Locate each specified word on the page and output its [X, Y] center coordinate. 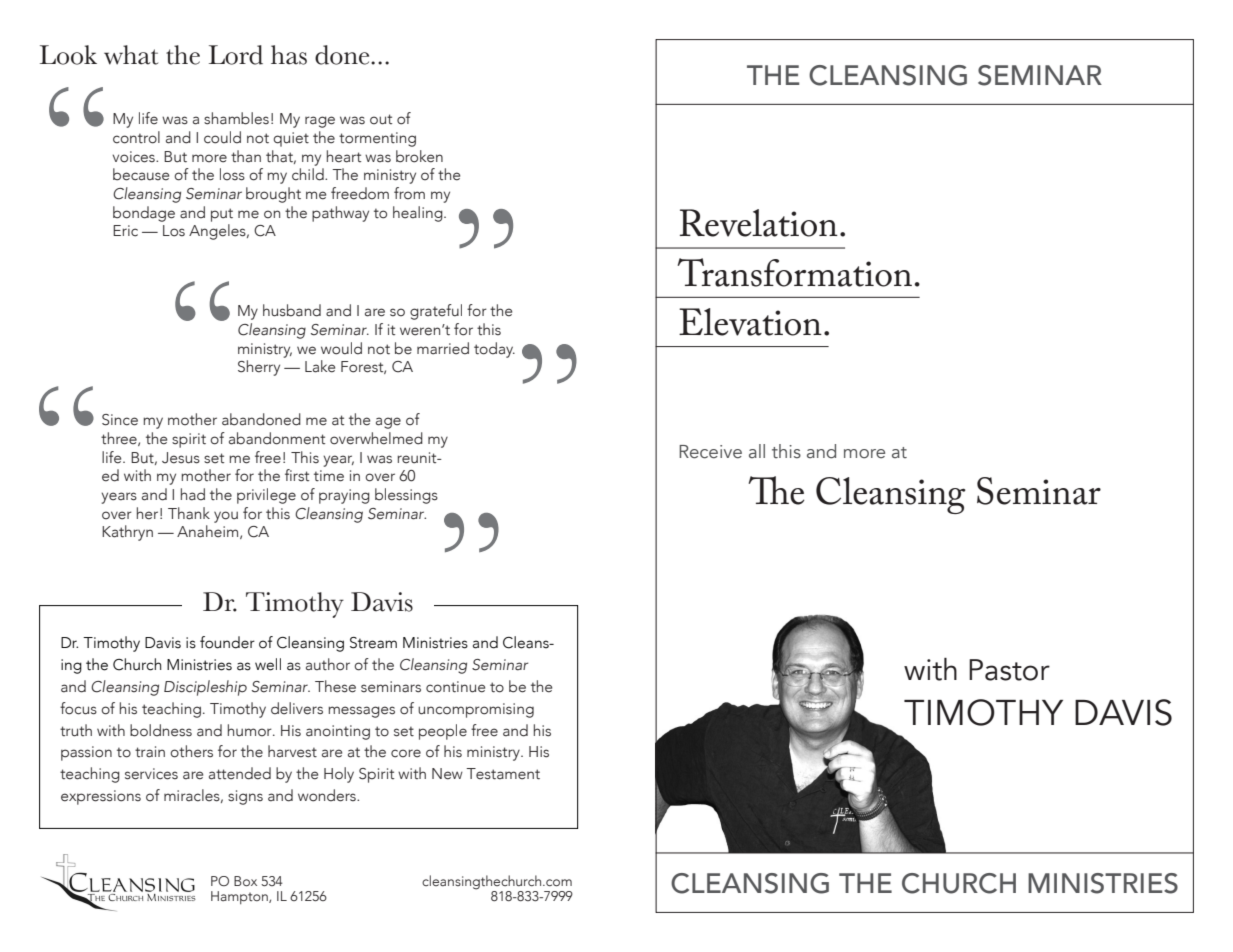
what [131, 55]
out [381, 119]
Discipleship [205, 688]
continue [455, 687]
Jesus [181, 458]
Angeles [218, 232]
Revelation [759, 223]
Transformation [794, 272]
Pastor [1009, 670]
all [757, 451]
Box [245, 881]
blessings [406, 496]
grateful [436, 312]
